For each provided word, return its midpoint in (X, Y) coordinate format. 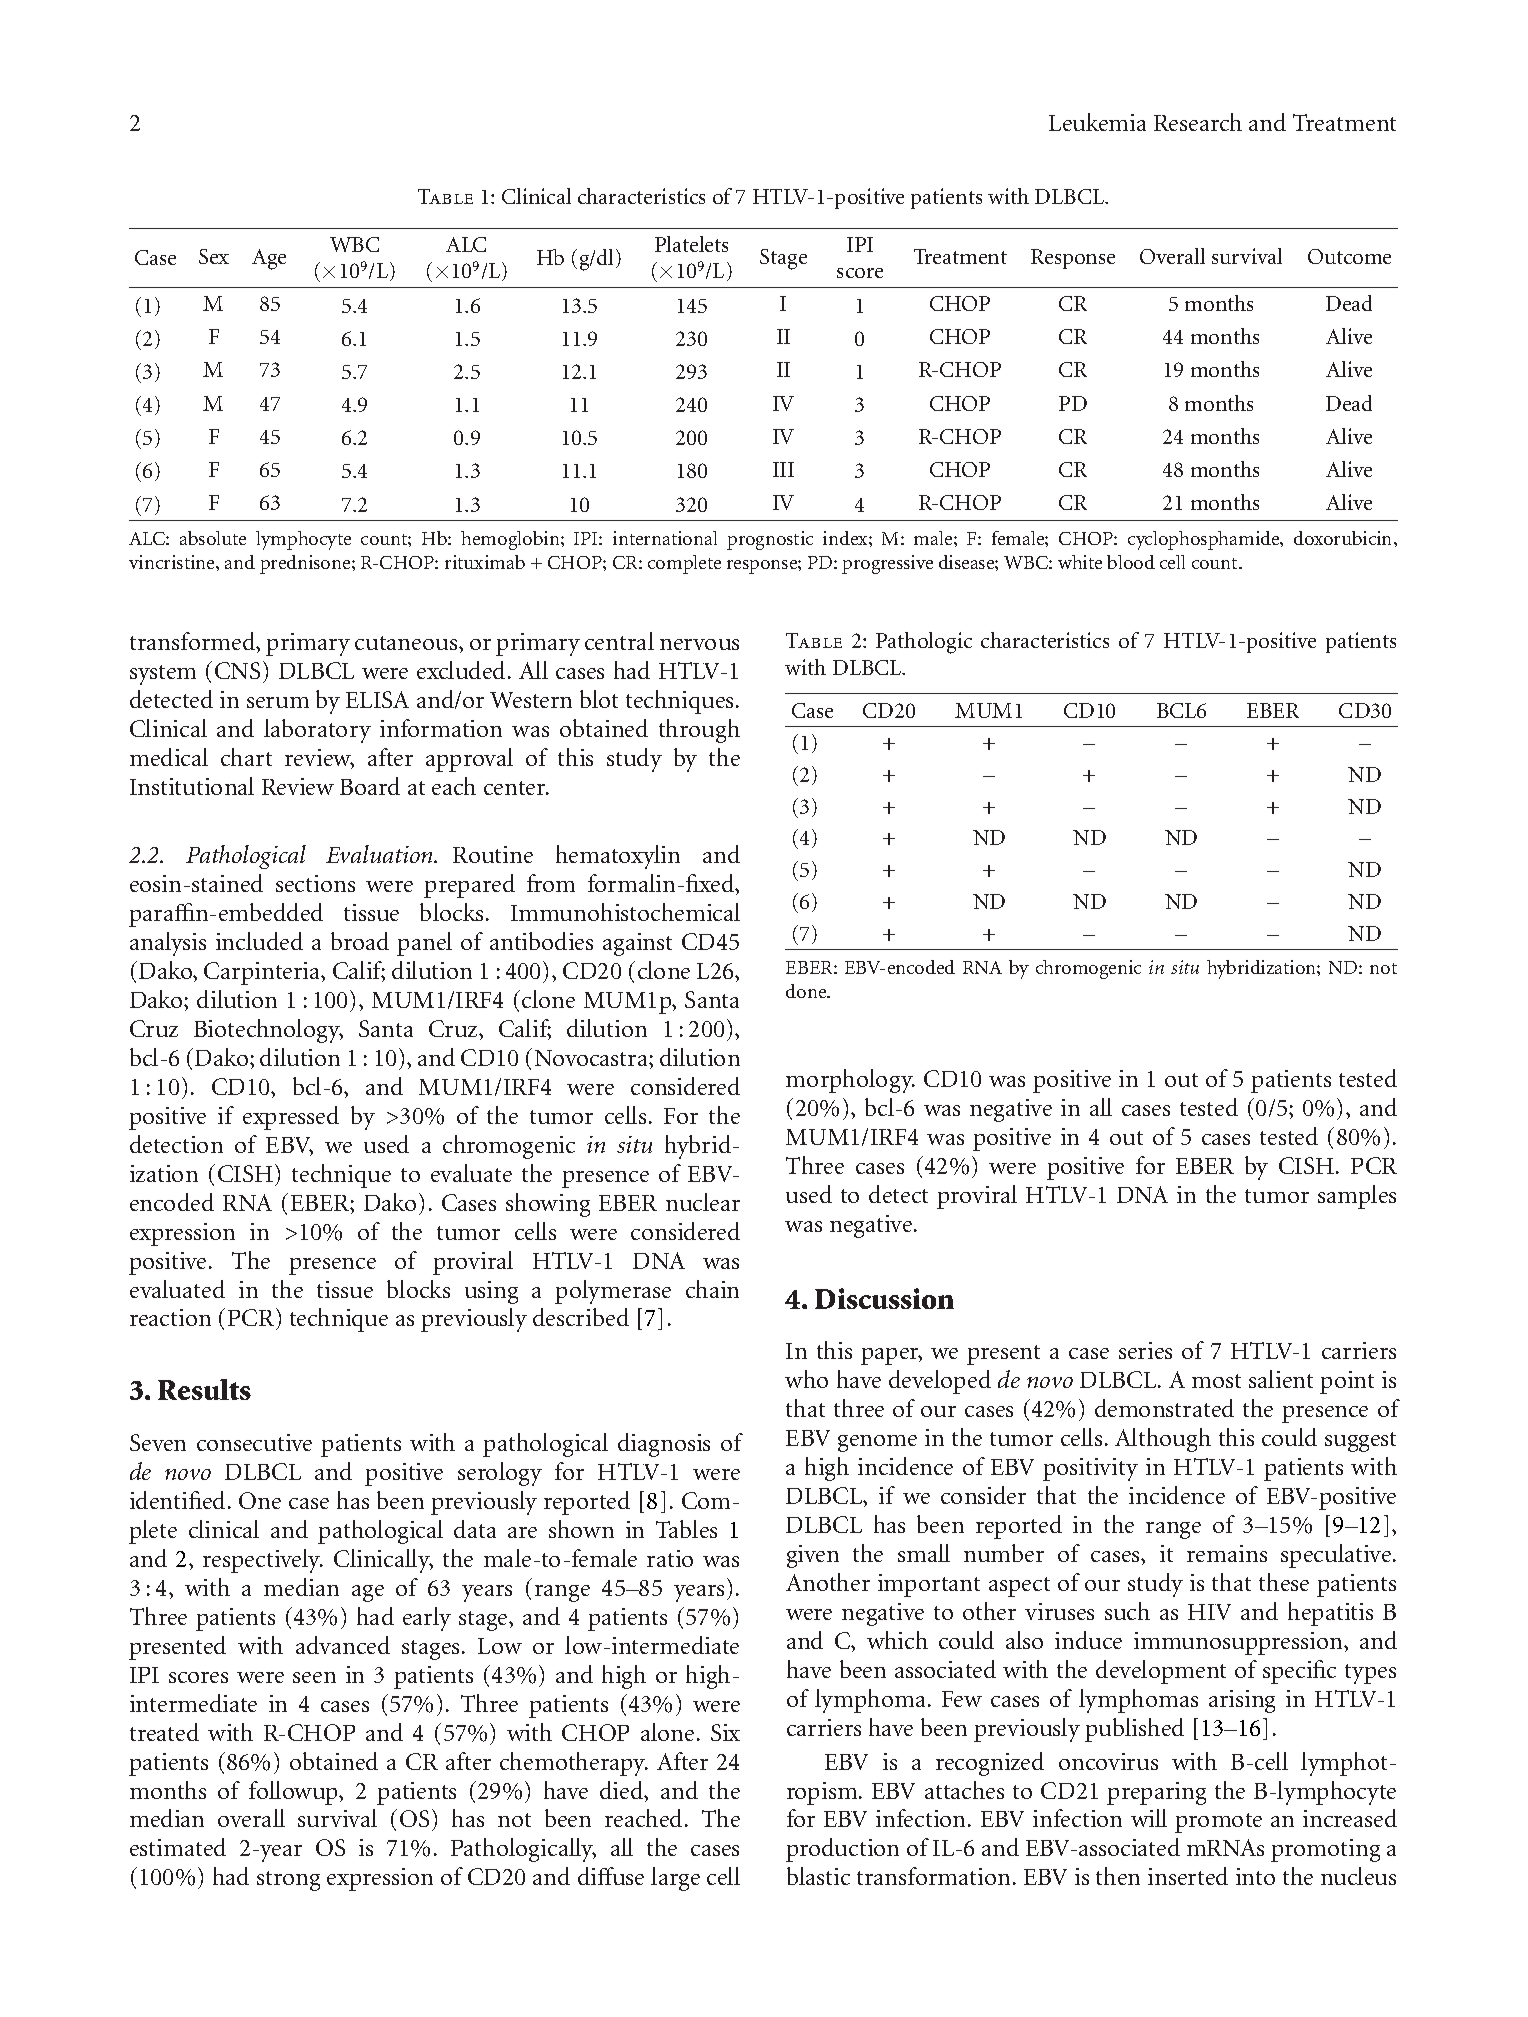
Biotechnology (268, 1031)
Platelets (691, 244)
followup (295, 1793)
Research (1198, 122)
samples (1357, 1197)
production (842, 1850)
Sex (214, 256)
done (807, 991)
